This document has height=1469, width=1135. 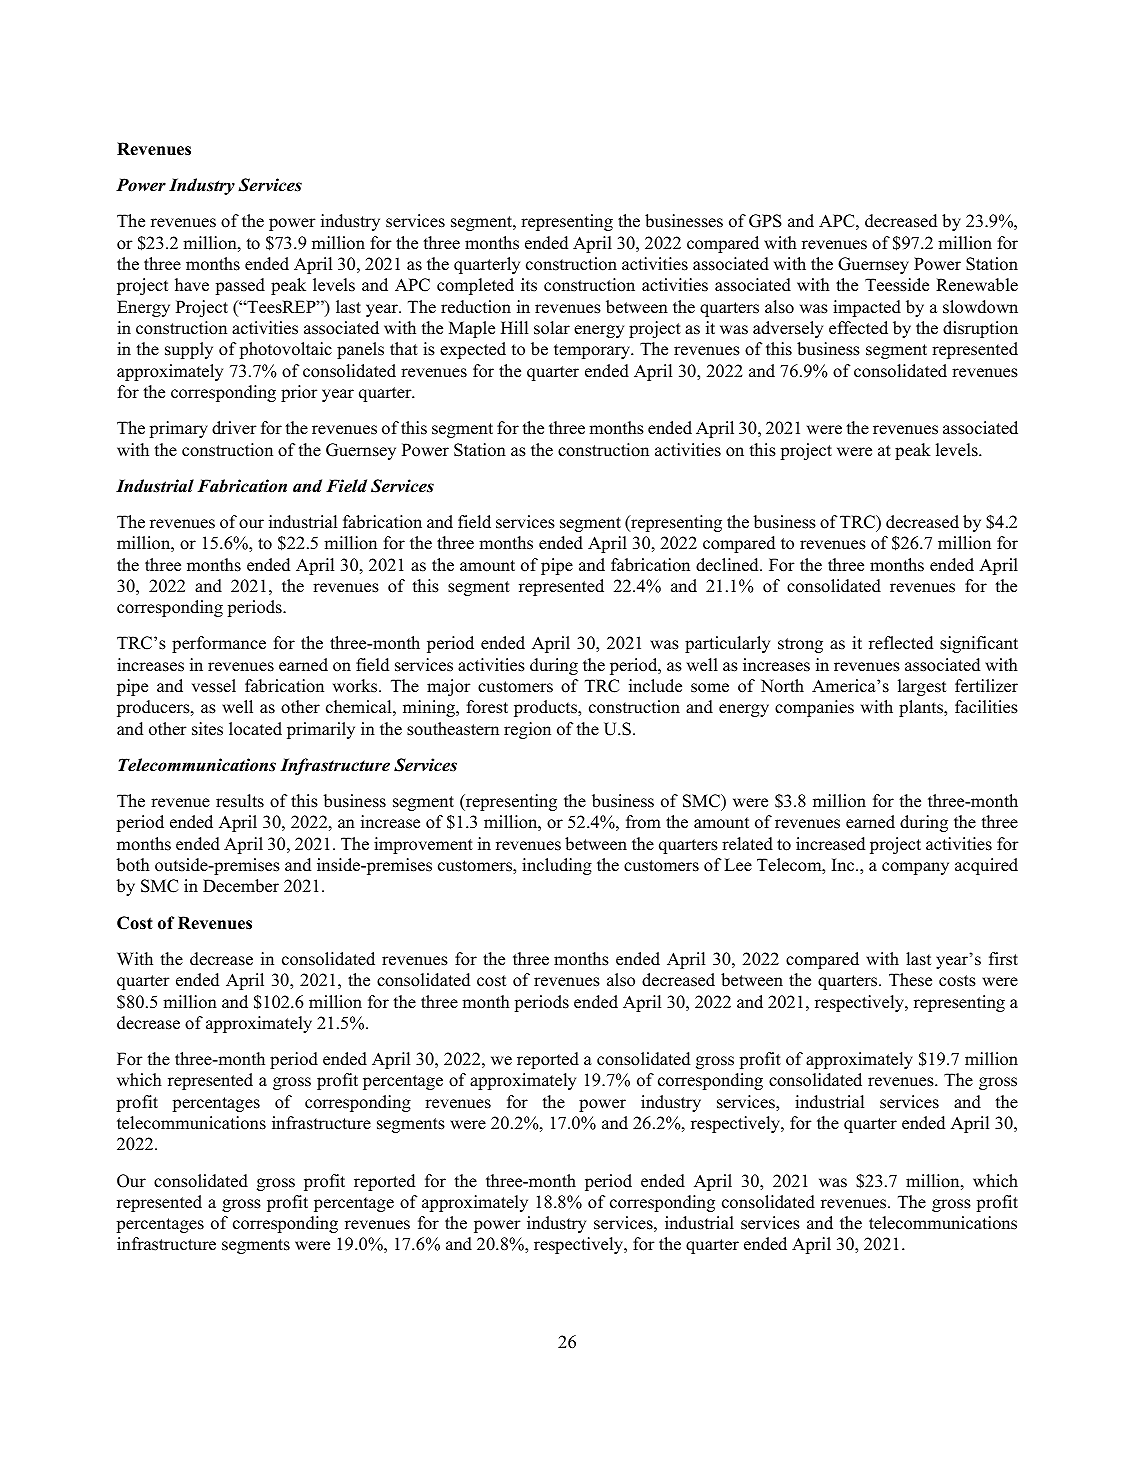 What do you see at coordinates (241, 886) in the document?
I see `December` at bounding box center [241, 886].
